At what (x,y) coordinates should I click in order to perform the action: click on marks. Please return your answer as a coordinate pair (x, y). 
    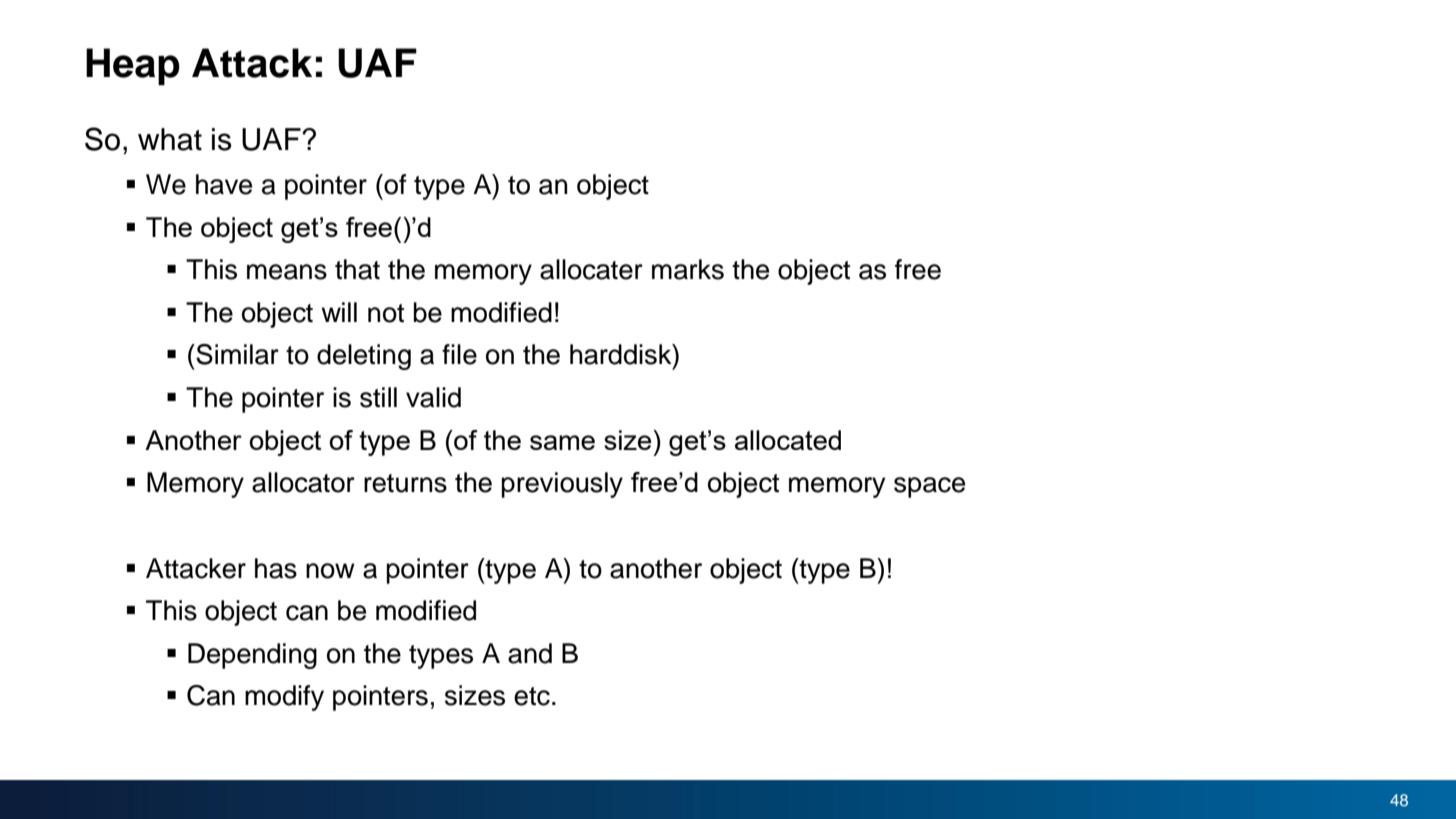
    Looking at the image, I should click on (688, 269).
